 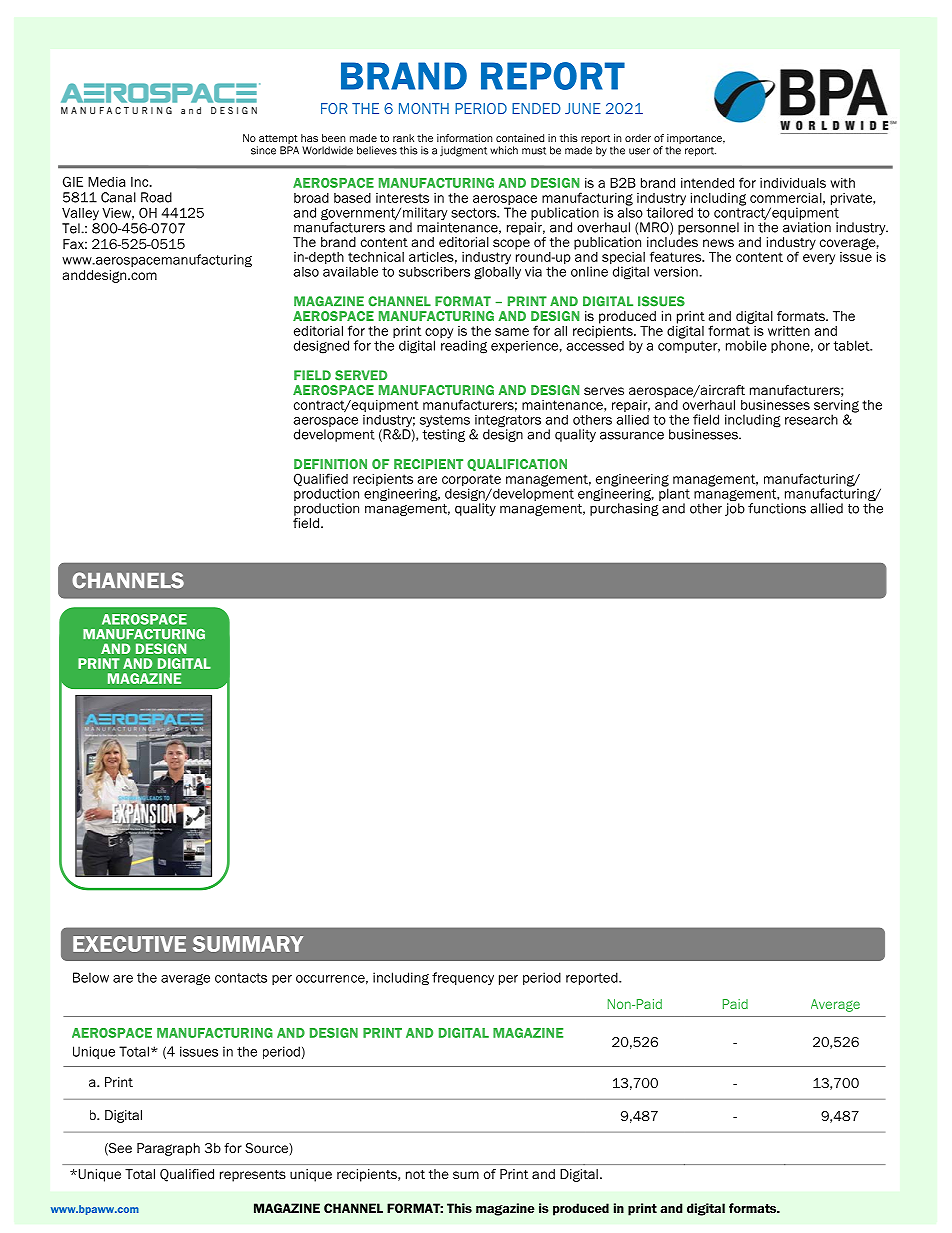 What do you see at coordinates (735, 509) in the screenshot?
I see `job` at bounding box center [735, 509].
